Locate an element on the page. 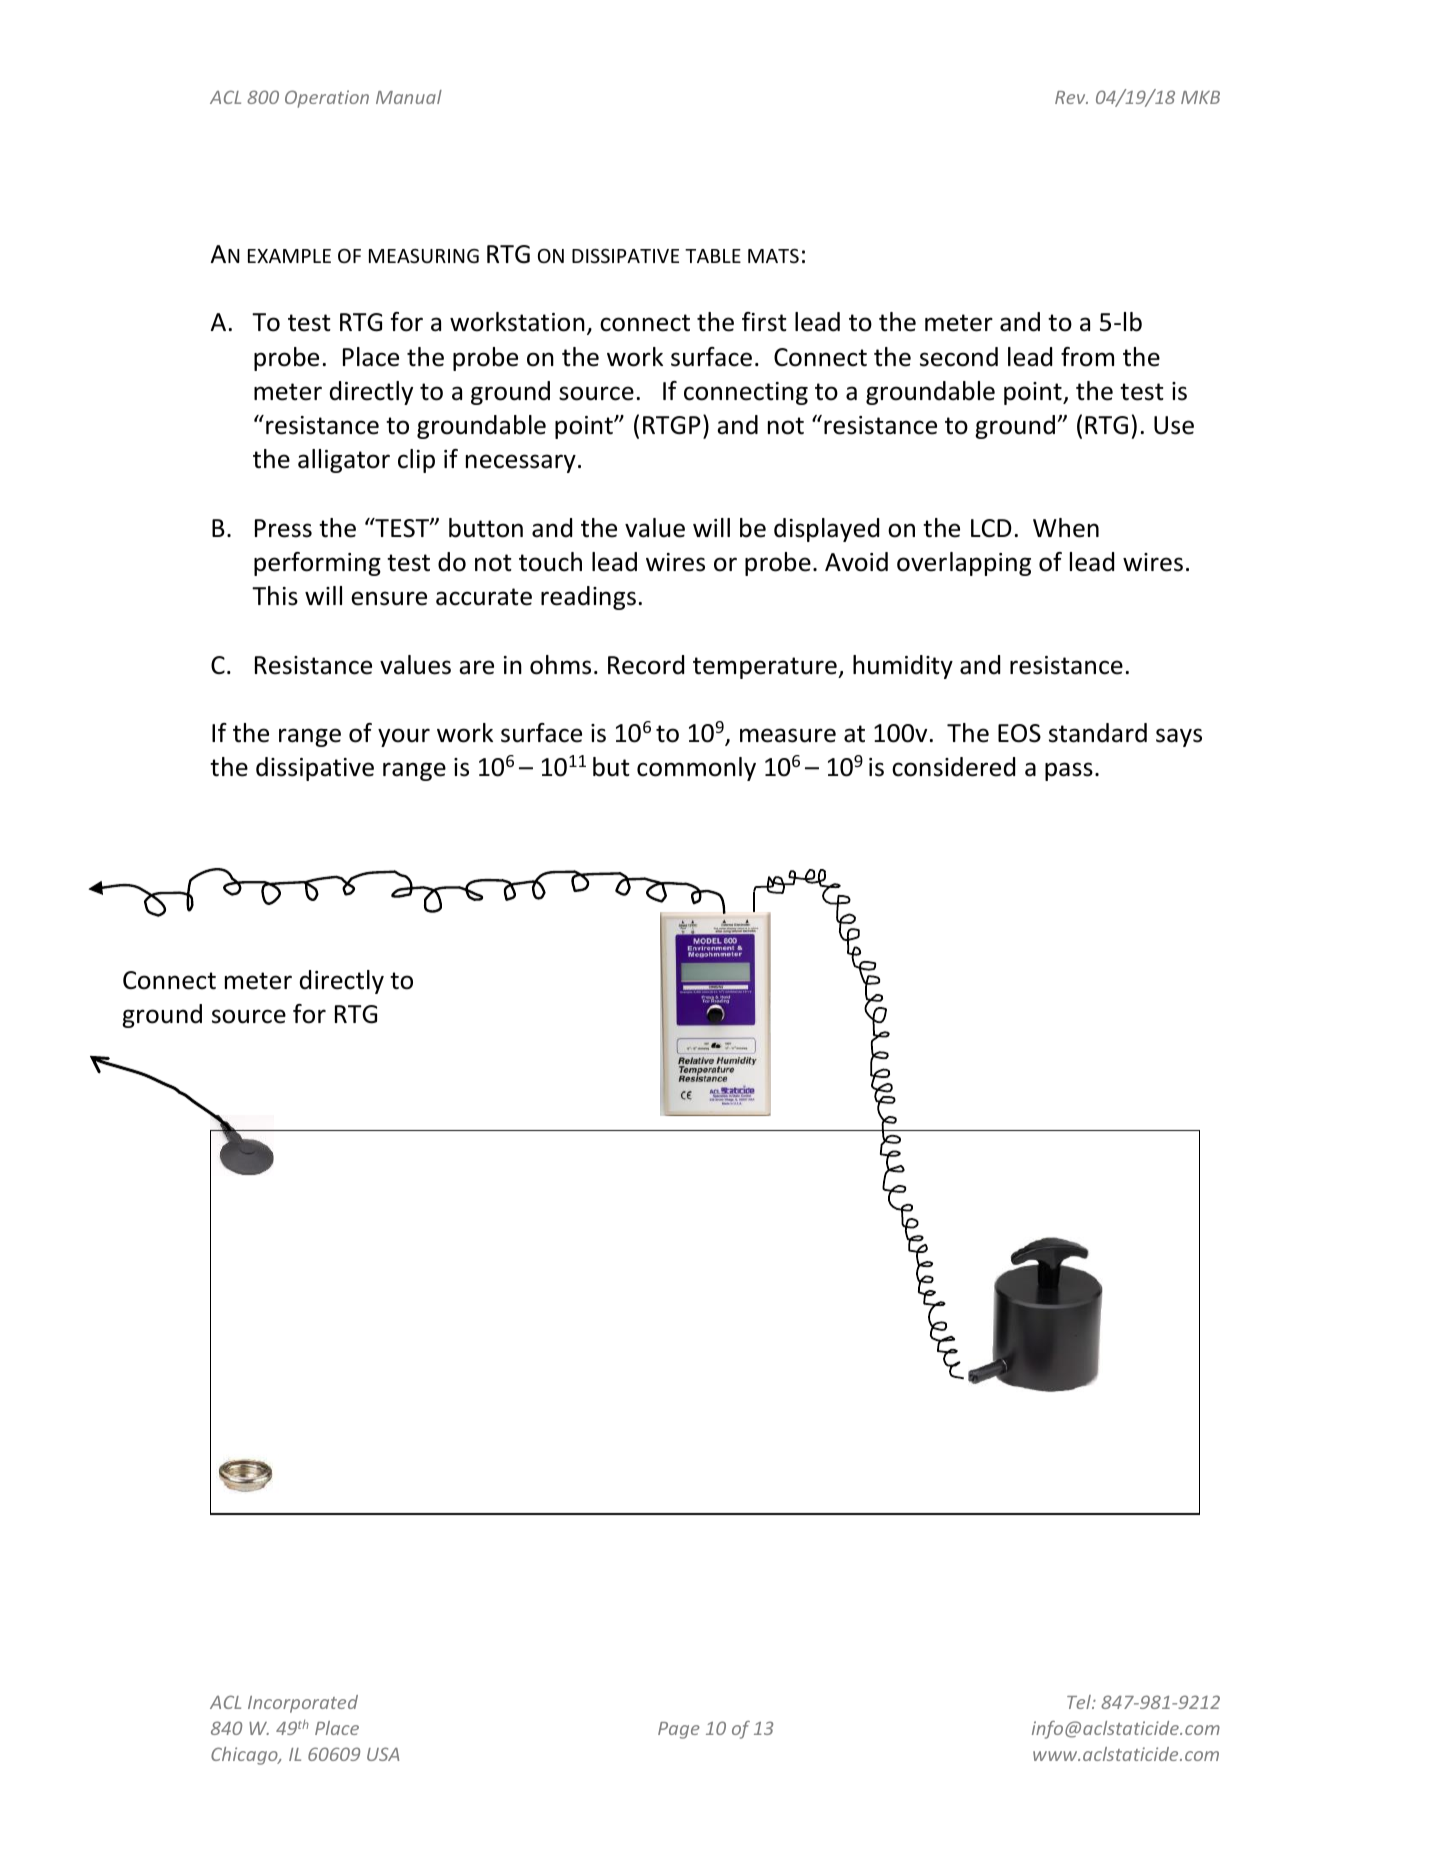 The image size is (1431, 1851). Manual is located at coordinates (409, 97).
